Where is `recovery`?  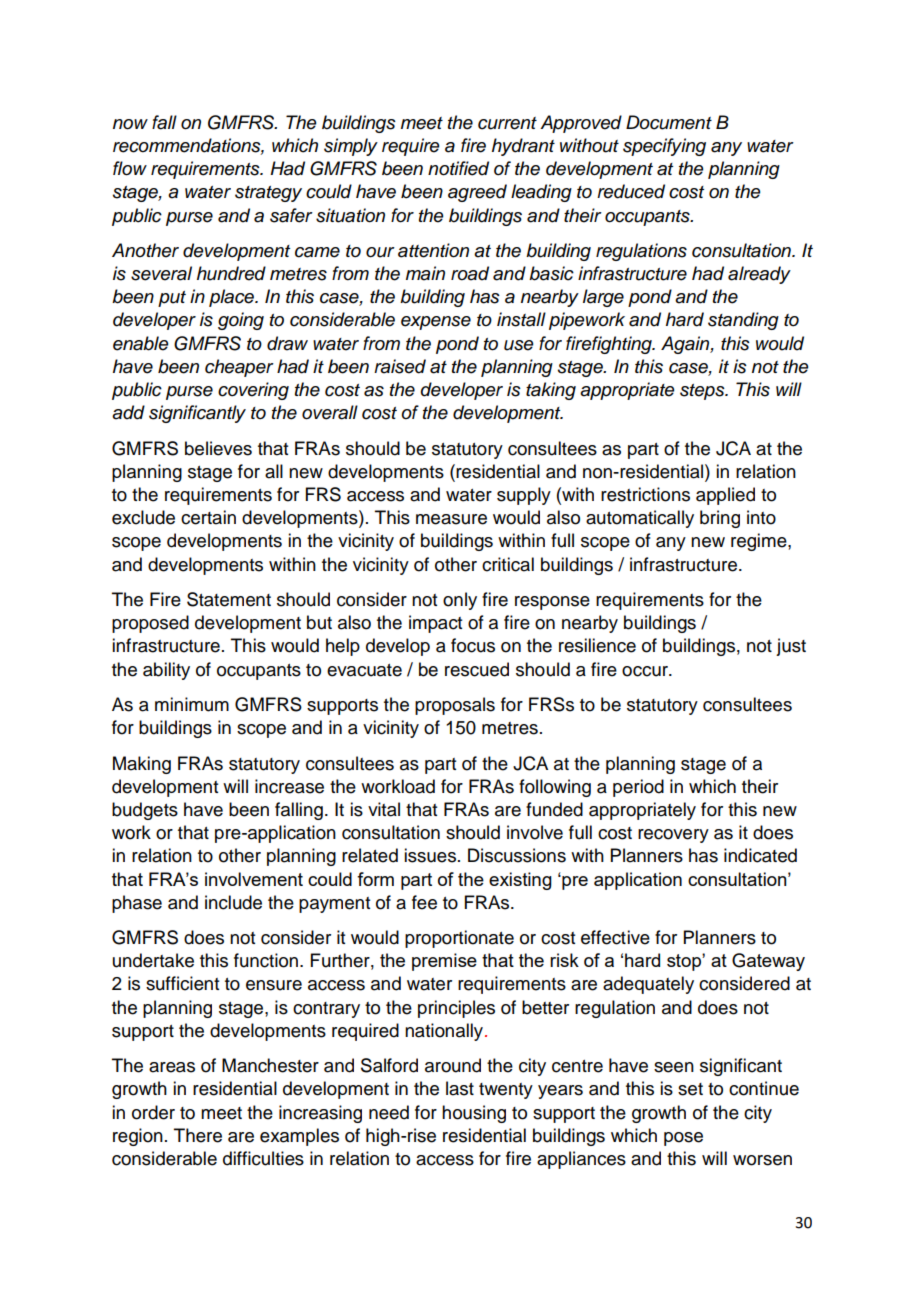 recovery is located at coordinates (673, 836).
